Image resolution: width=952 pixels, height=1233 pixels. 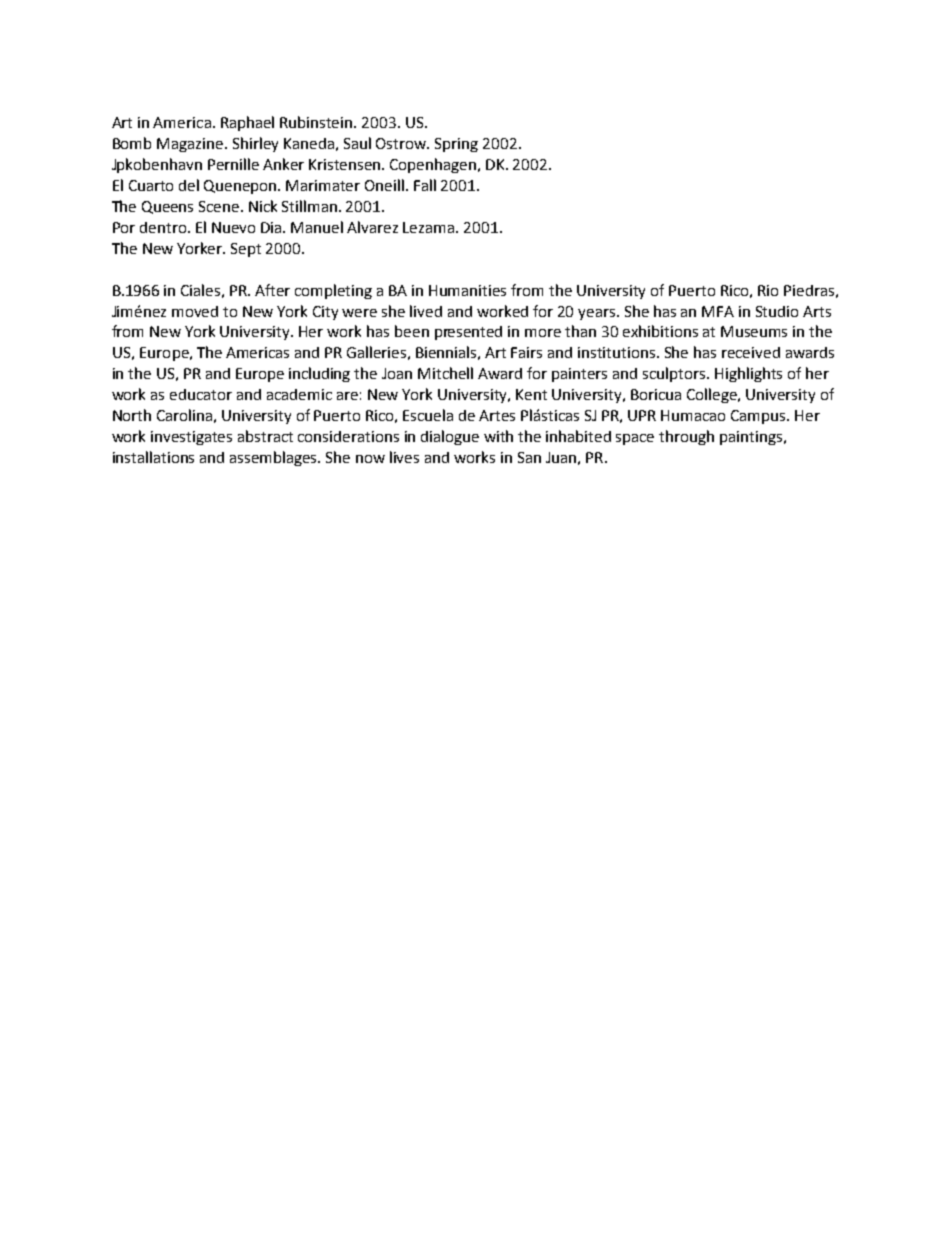 I want to click on dialogue, so click(x=450, y=437).
